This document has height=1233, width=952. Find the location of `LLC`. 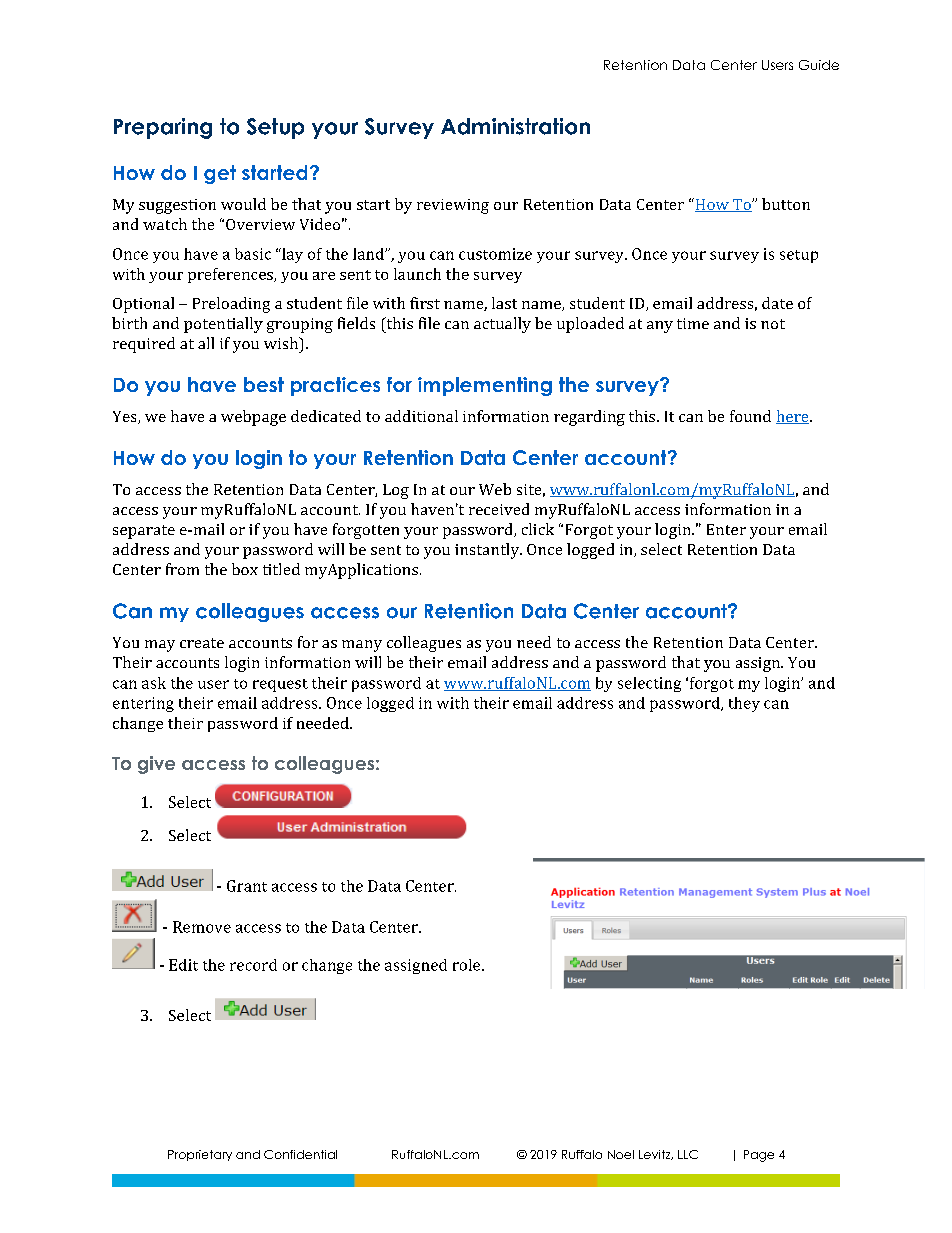

LLC is located at coordinates (688, 1154).
